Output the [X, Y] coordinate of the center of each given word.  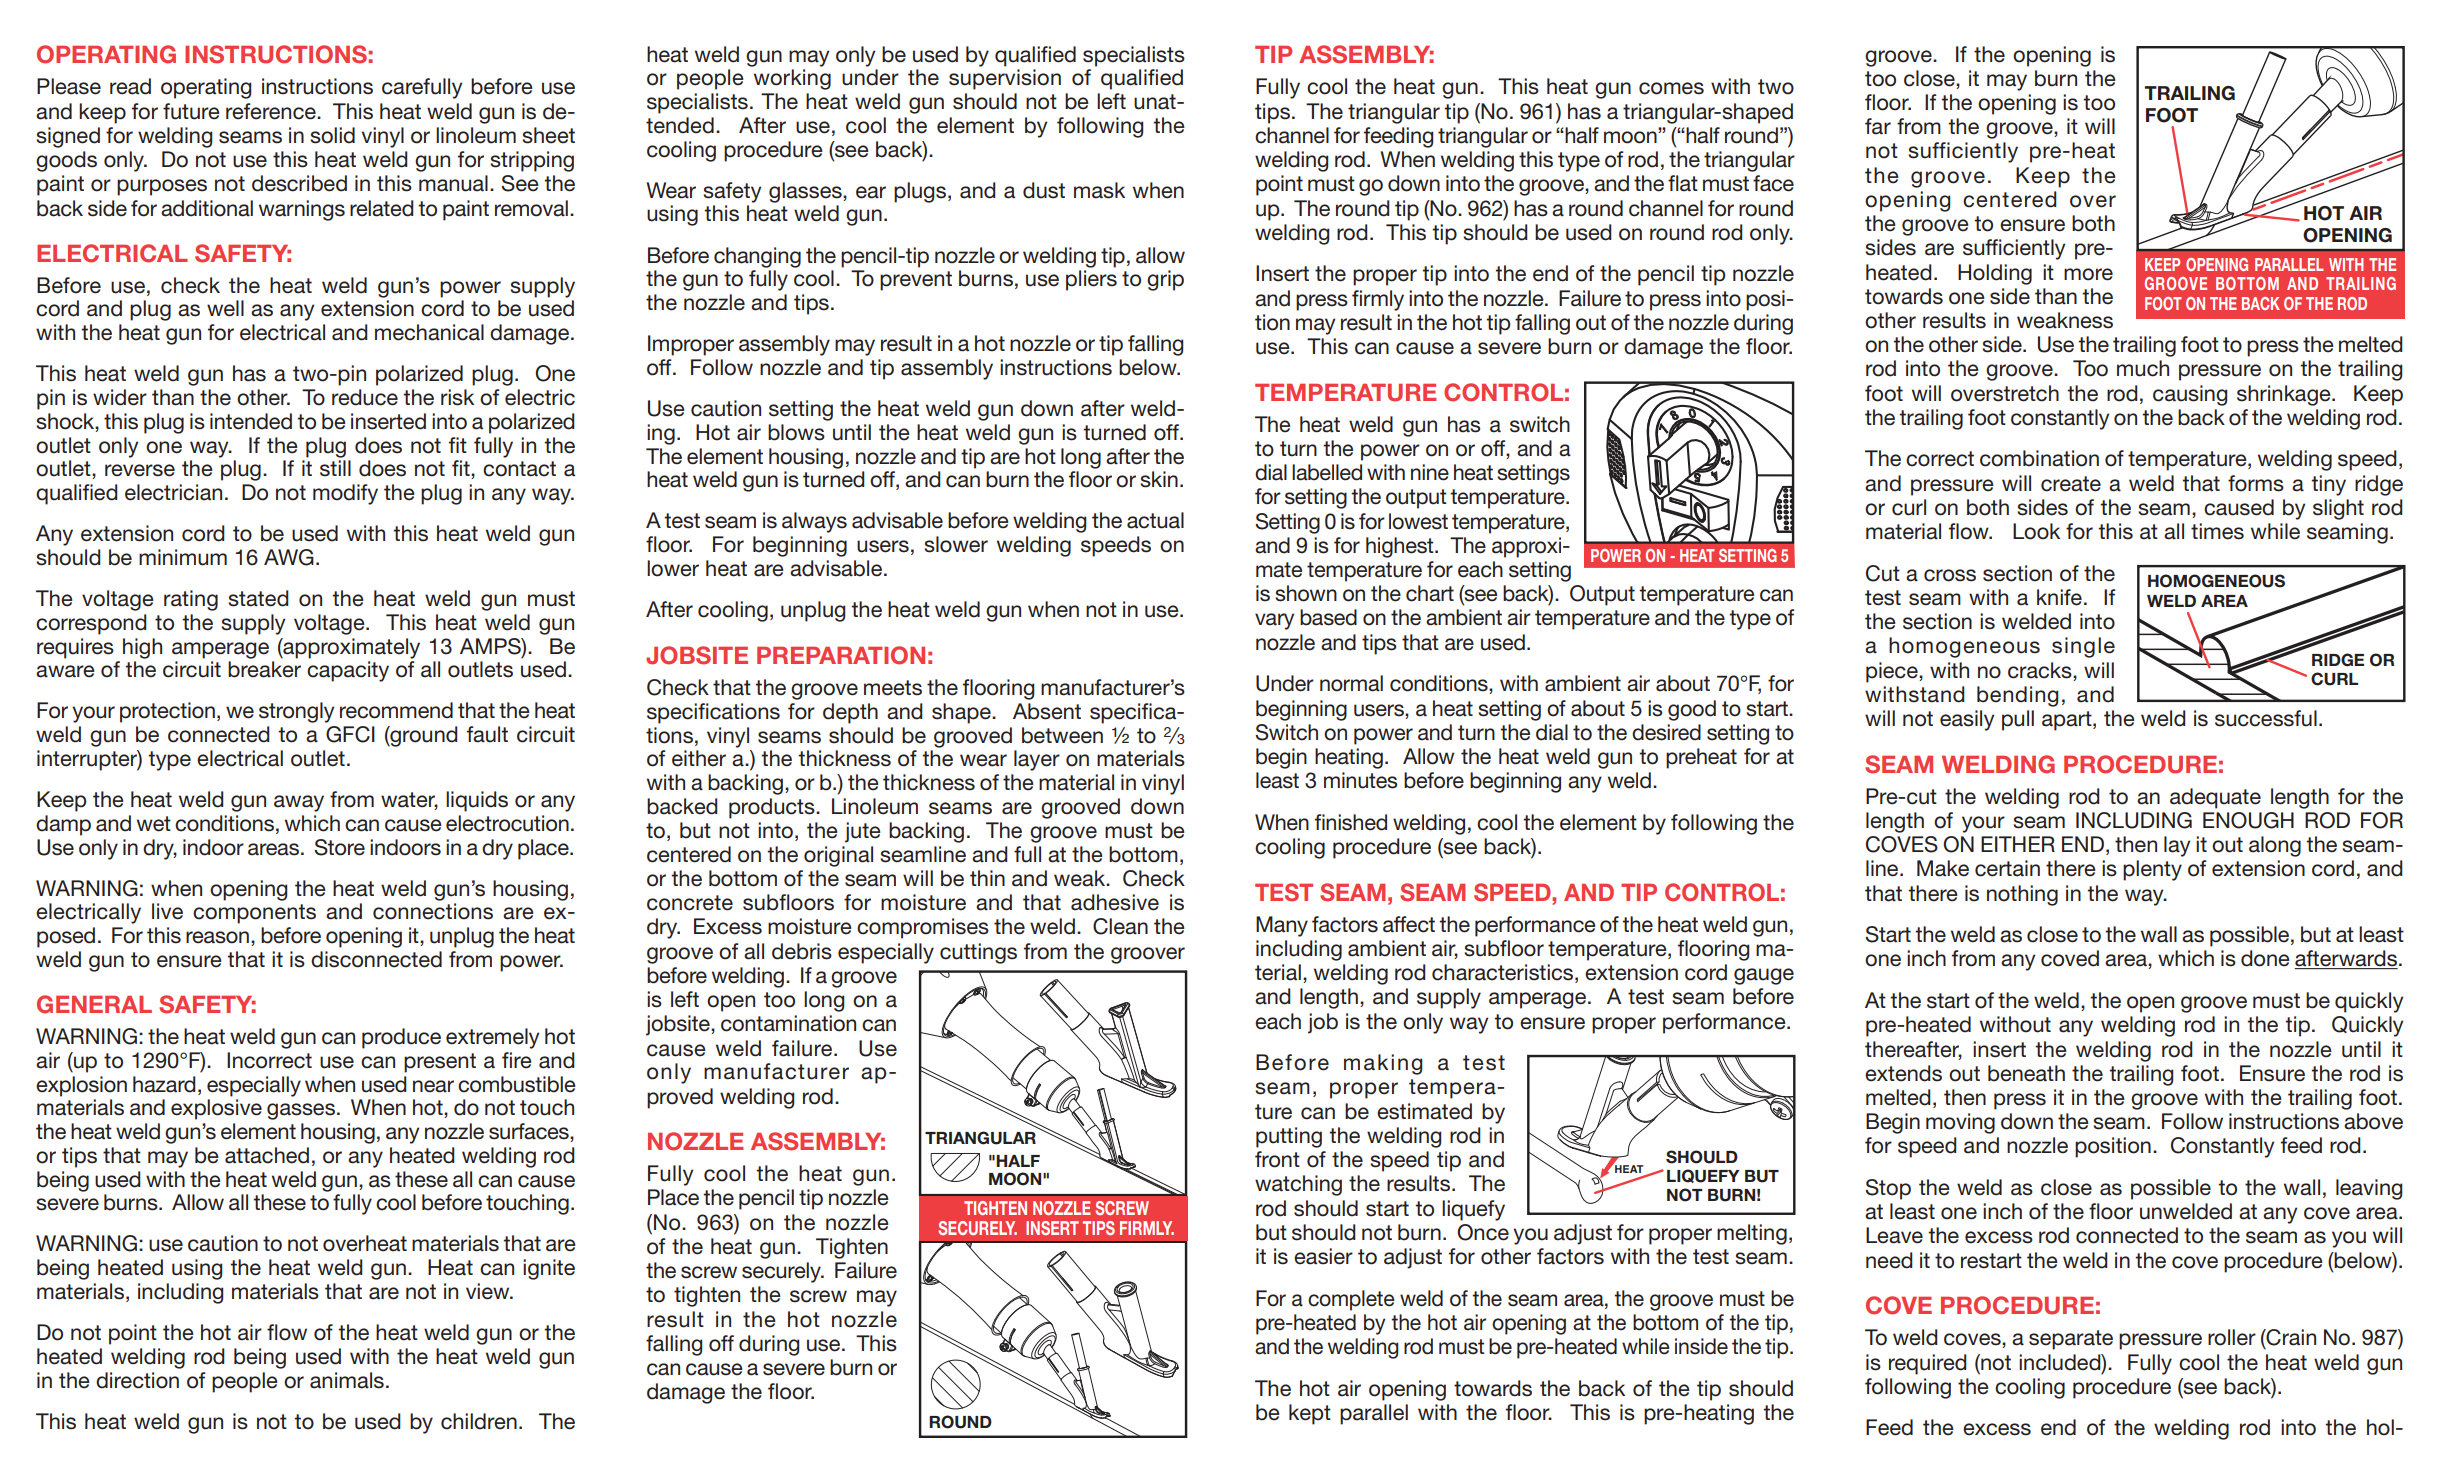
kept [1310, 1414]
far [1878, 126]
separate [2071, 1340]
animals [347, 1380]
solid [332, 135]
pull [2018, 720]
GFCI [350, 734]
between [1062, 735]
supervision [1005, 79]
